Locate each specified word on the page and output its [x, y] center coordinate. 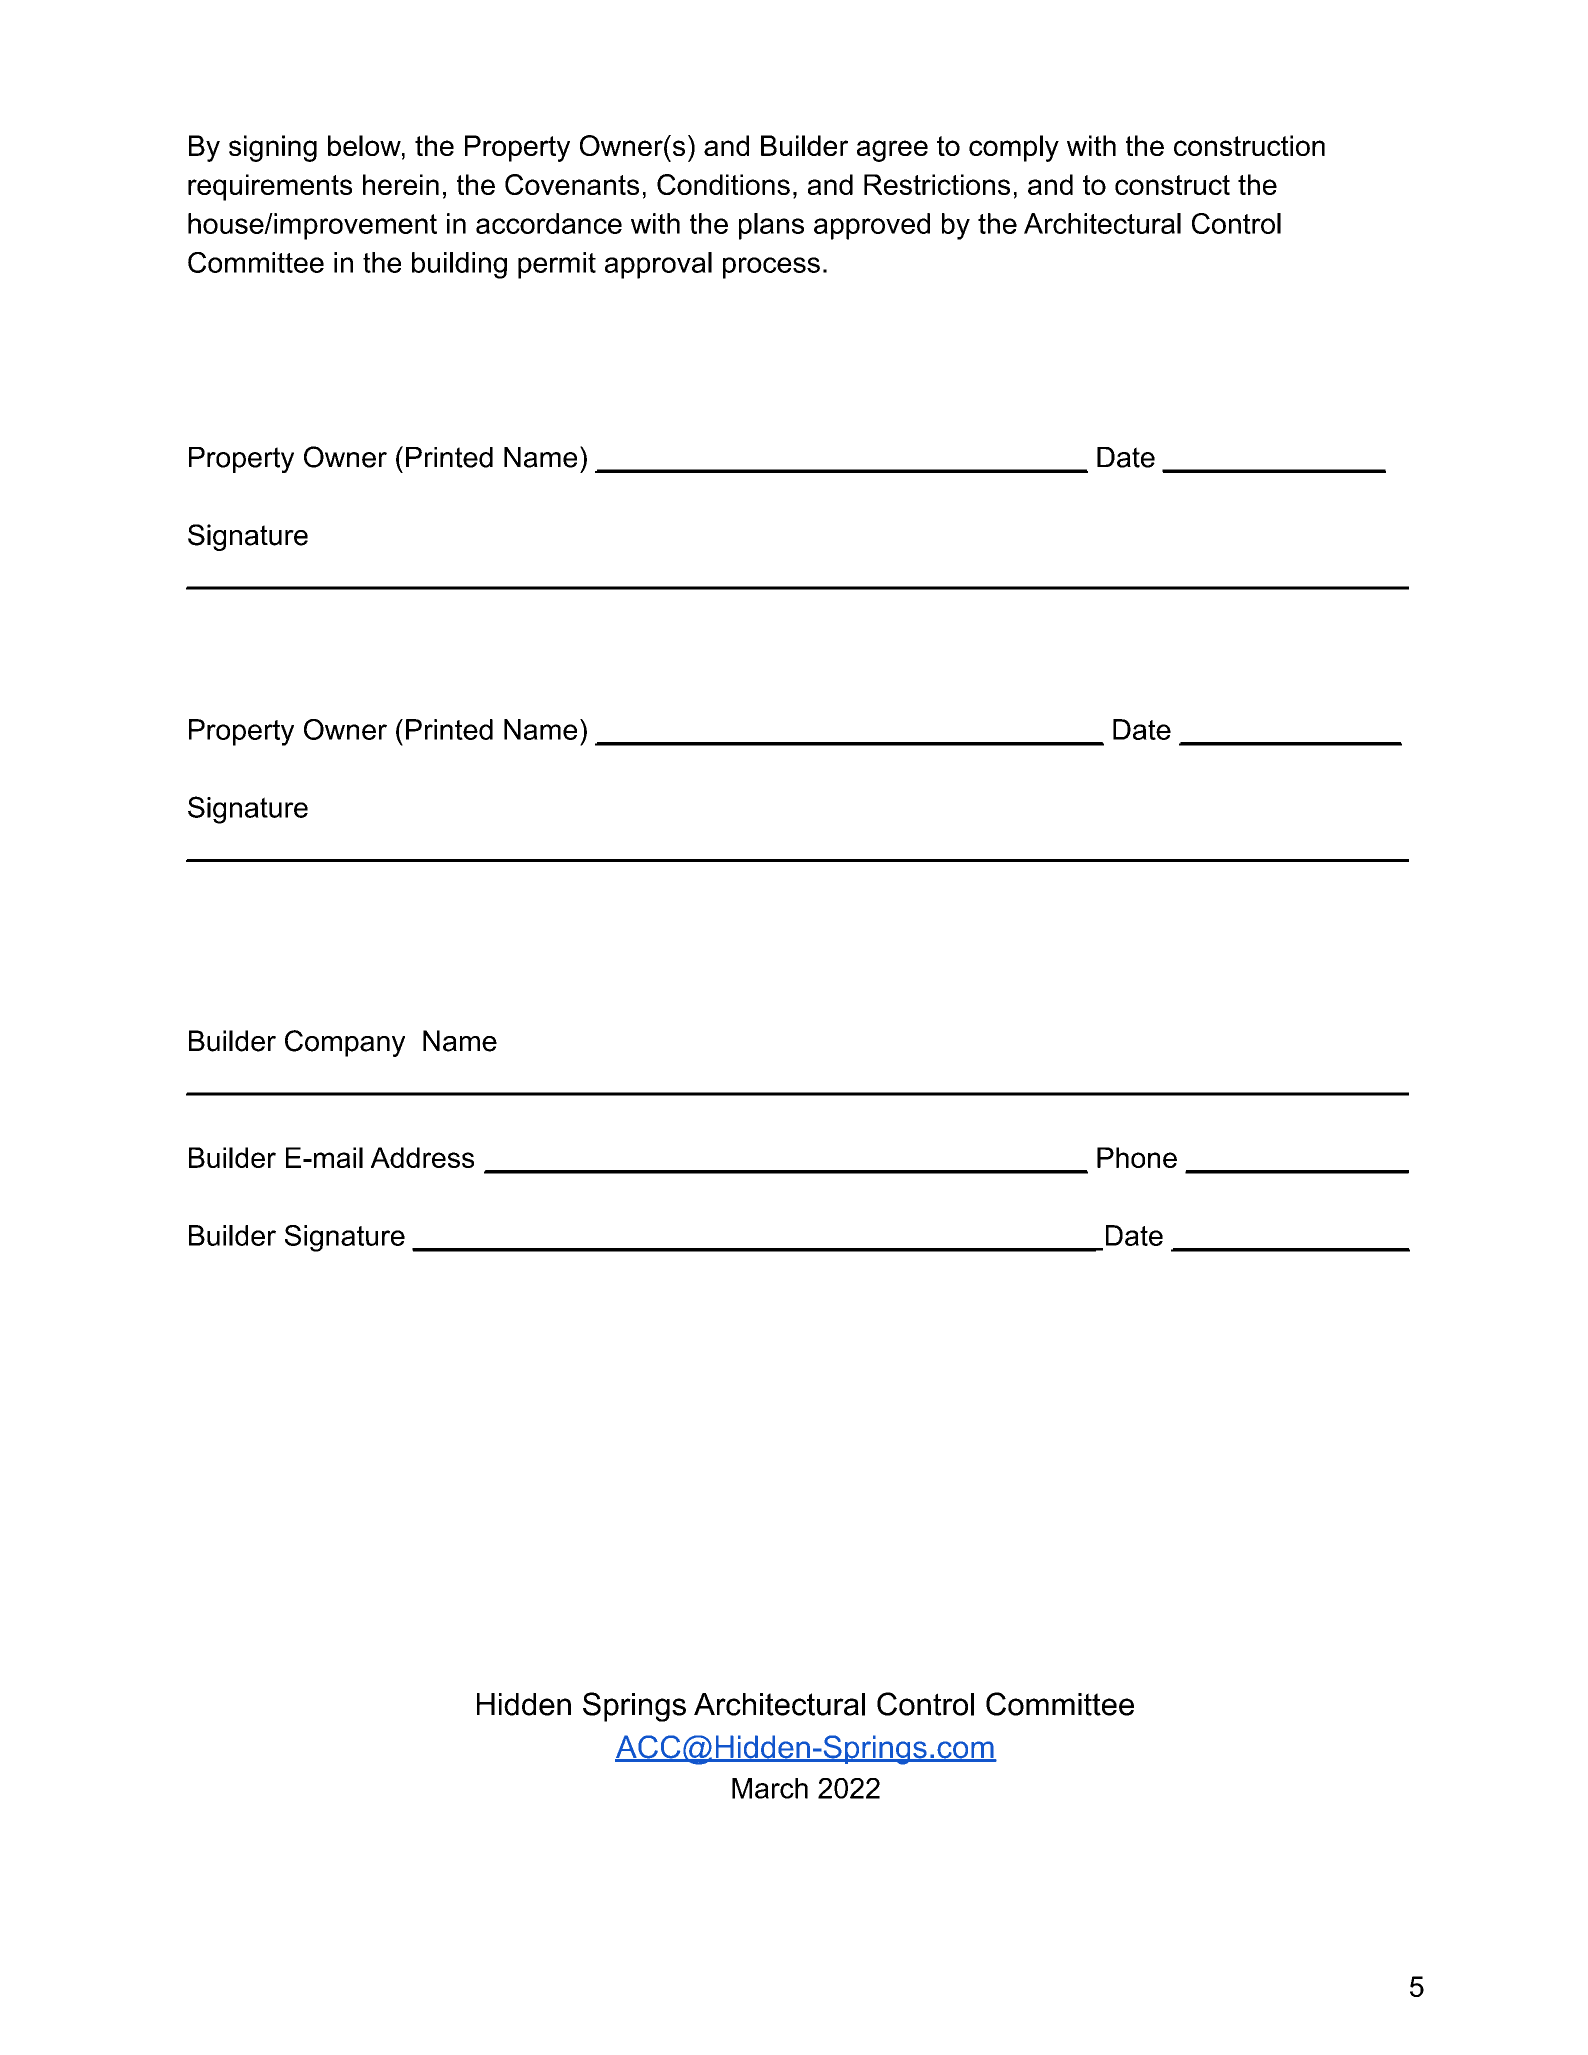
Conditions [723, 184]
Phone [1137, 1157]
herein [401, 184]
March [770, 1788]
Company [345, 1043]
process [771, 268]
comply [1014, 148]
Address [422, 1157]
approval [658, 265]
